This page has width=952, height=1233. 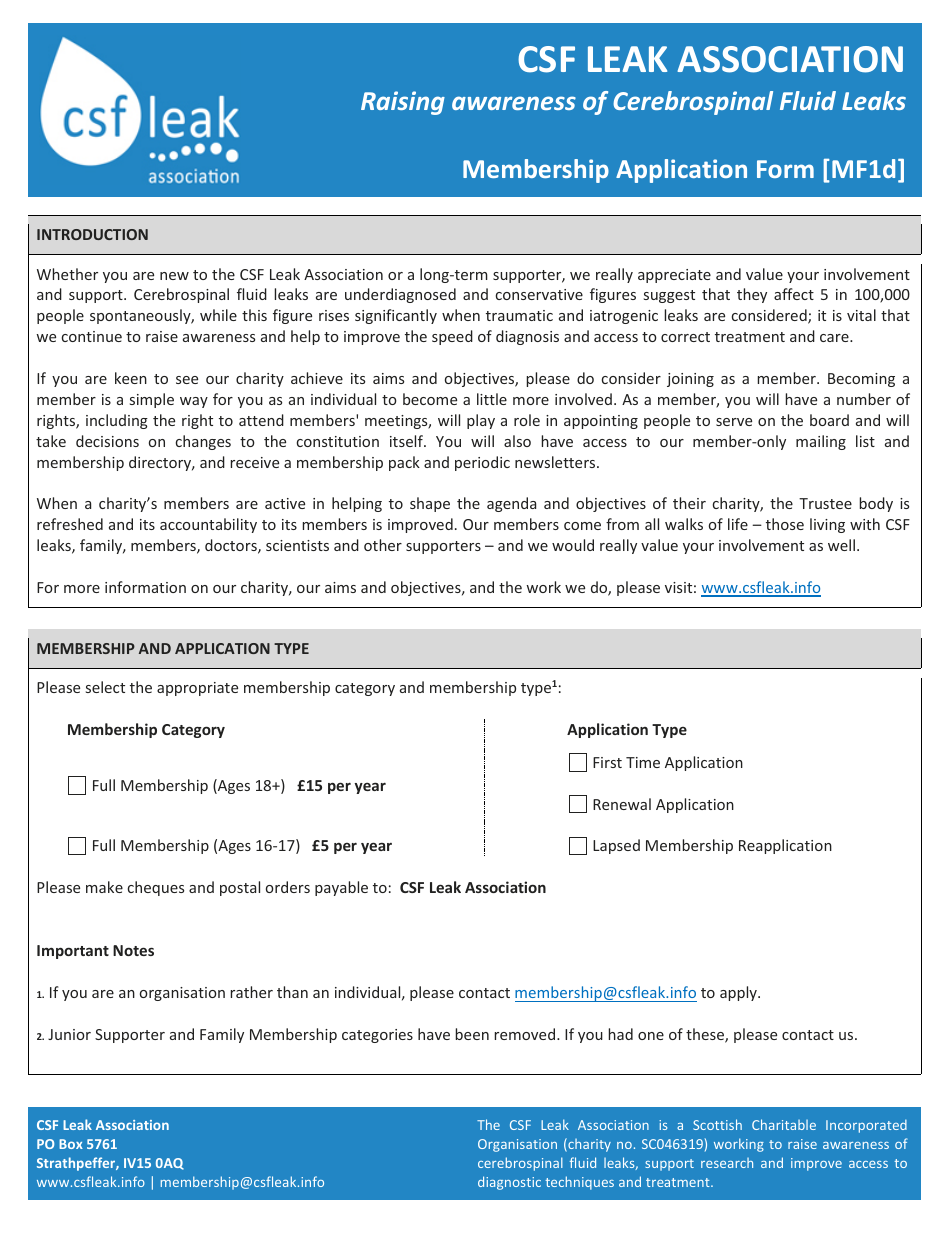 I want to click on appreciate, so click(x=674, y=276).
